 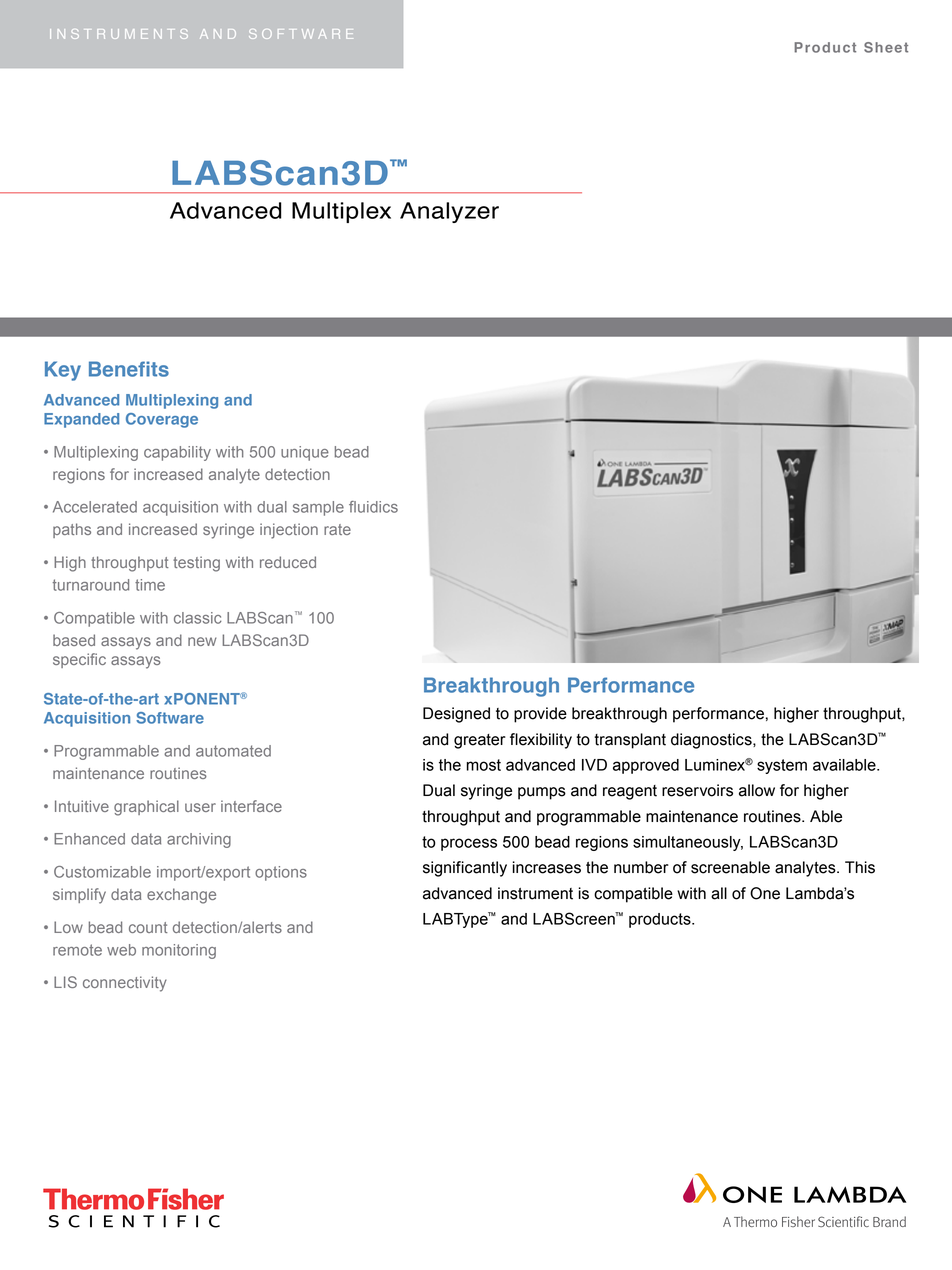 What do you see at coordinates (886, 47) in the page?
I see `Sheet` at bounding box center [886, 47].
